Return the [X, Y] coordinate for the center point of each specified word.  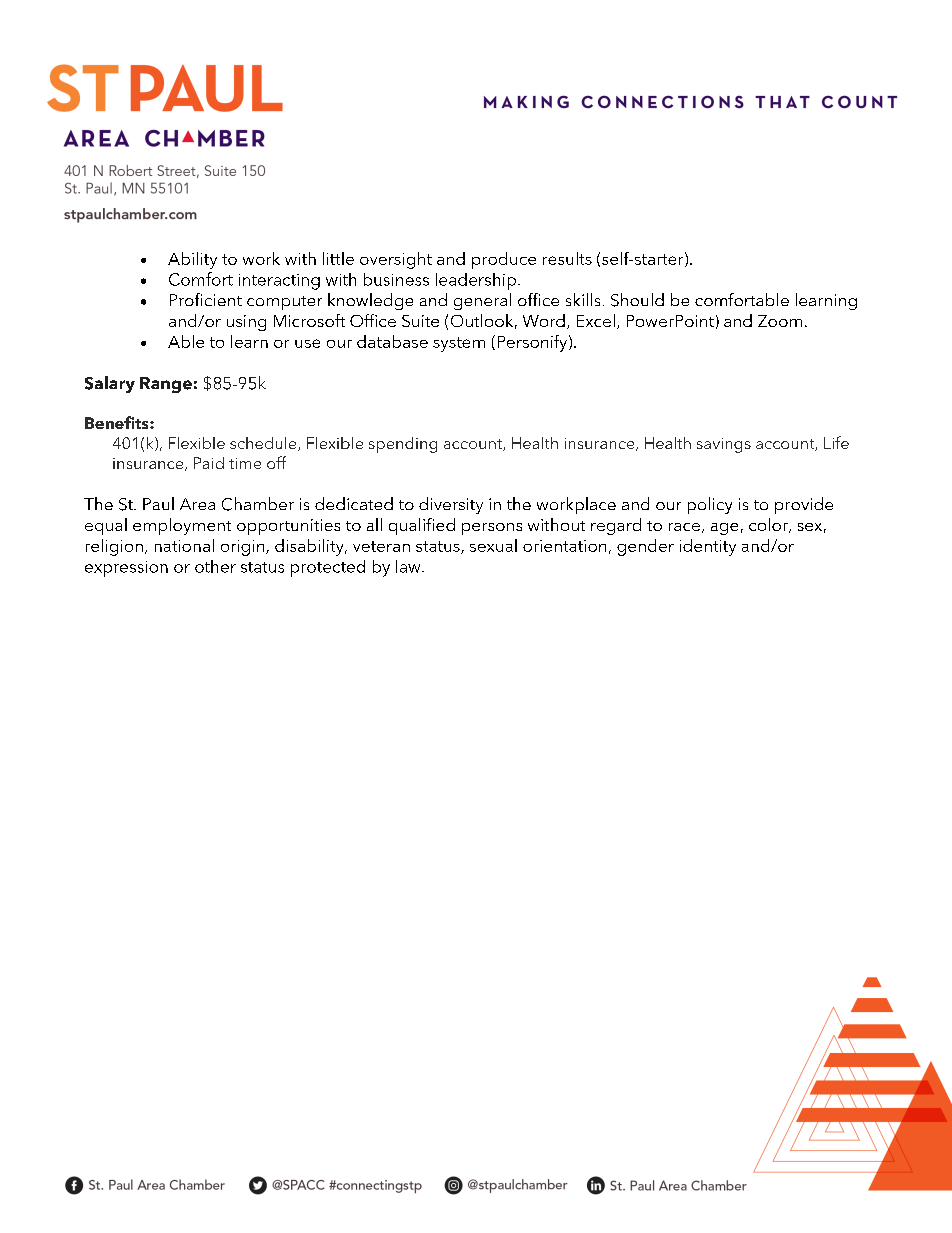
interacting [279, 282]
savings [724, 445]
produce [504, 260]
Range [166, 385]
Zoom [780, 321]
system [459, 344]
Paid [209, 463]
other [215, 566]
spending [403, 445]
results [567, 258]
